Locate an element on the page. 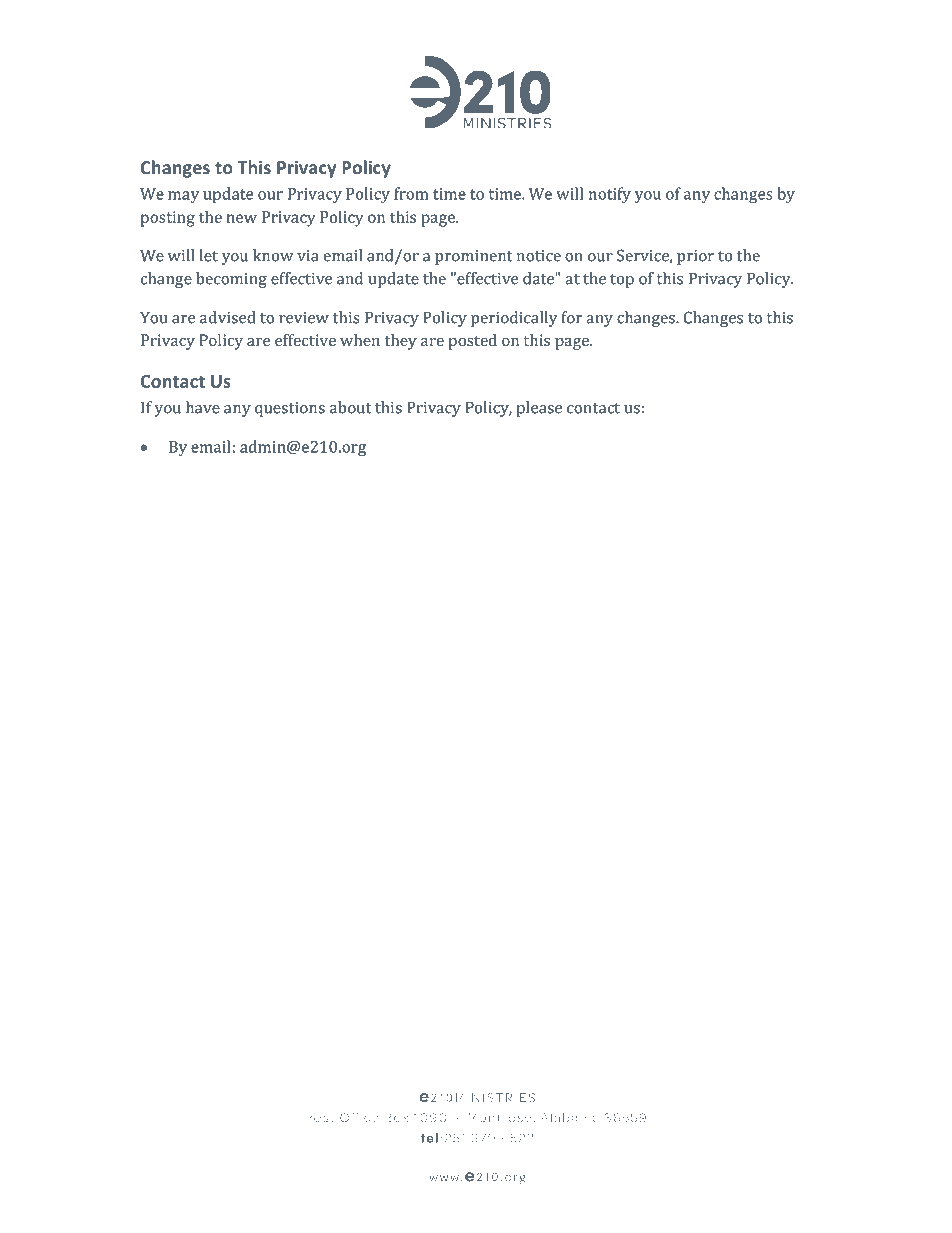 This document has width=952, height=1233. may is located at coordinates (183, 197).
